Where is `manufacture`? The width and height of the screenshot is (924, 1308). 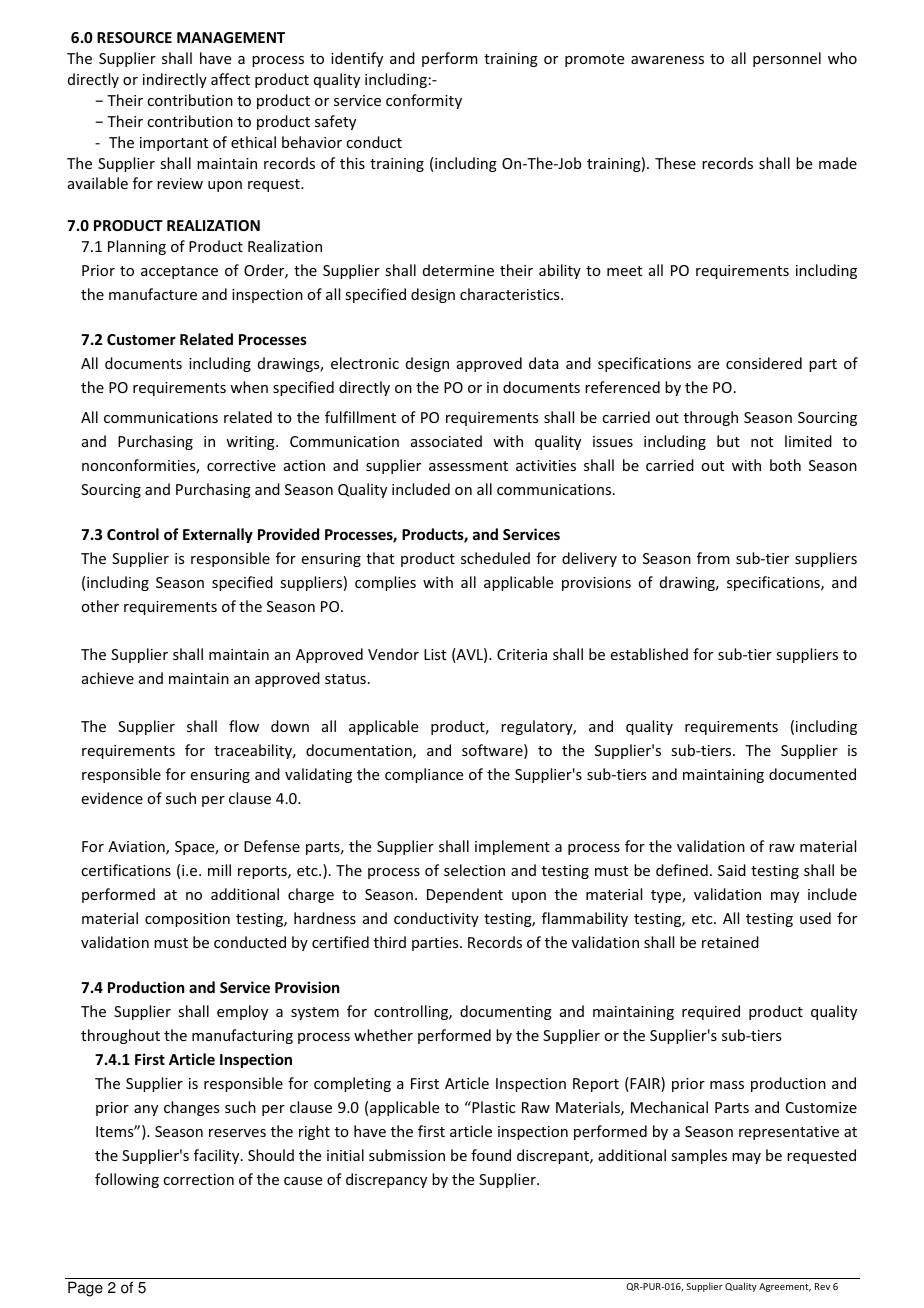 manufacture is located at coordinates (153, 294).
